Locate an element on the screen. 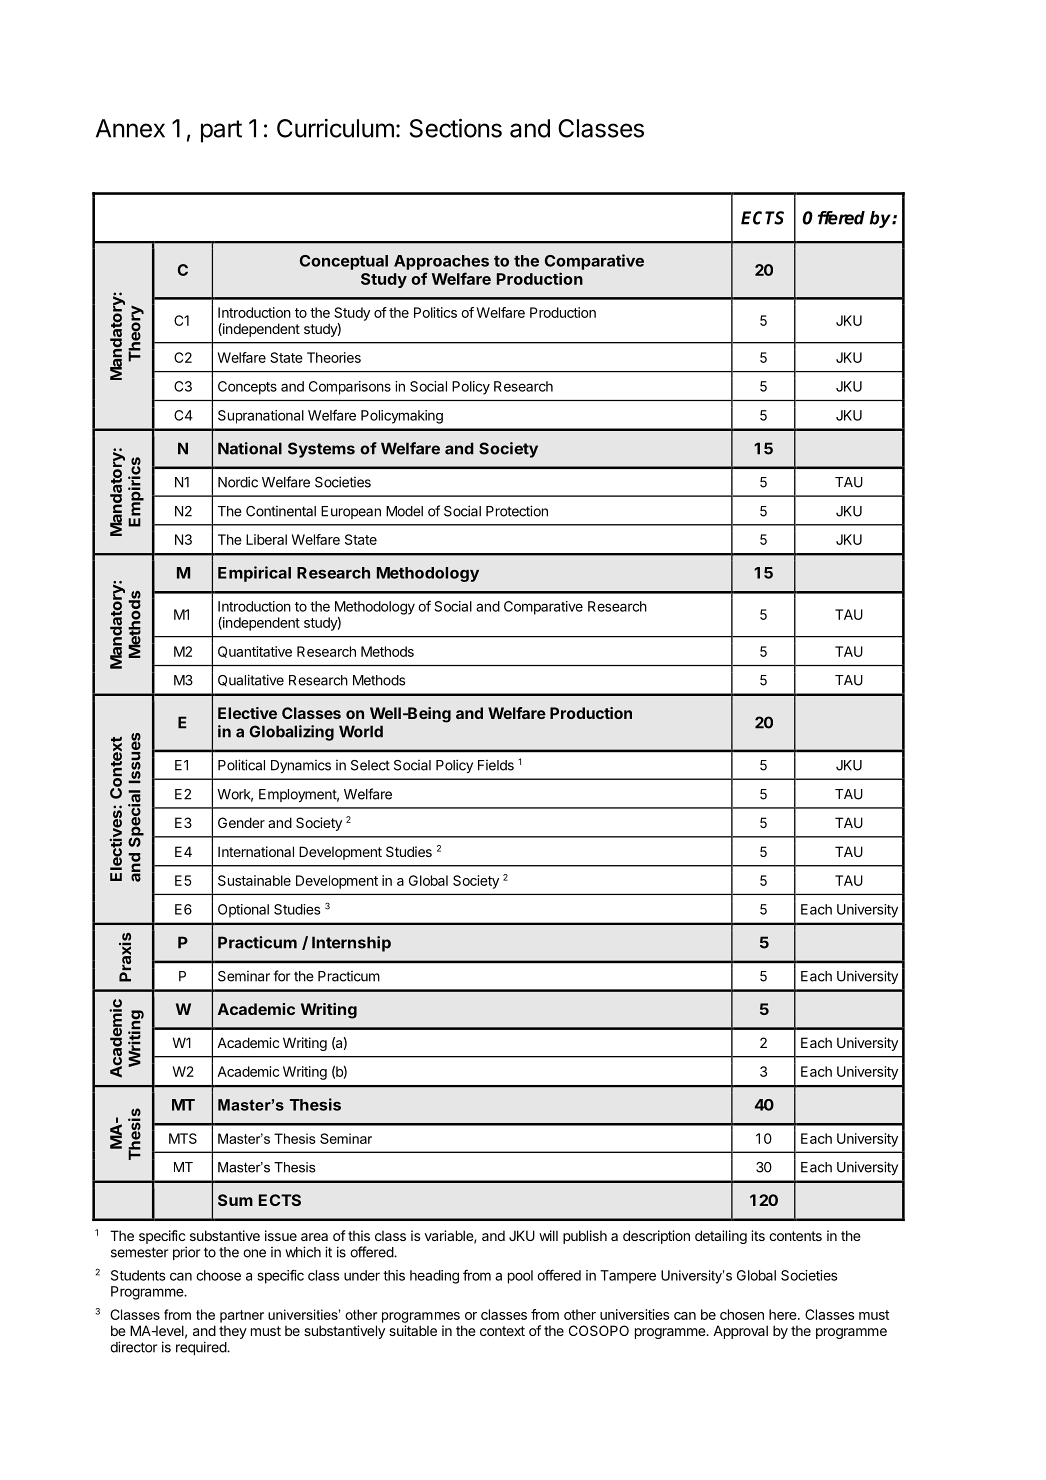 This screenshot has height=1480, width=1046. Approaches is located at coordinates (441, 262).
